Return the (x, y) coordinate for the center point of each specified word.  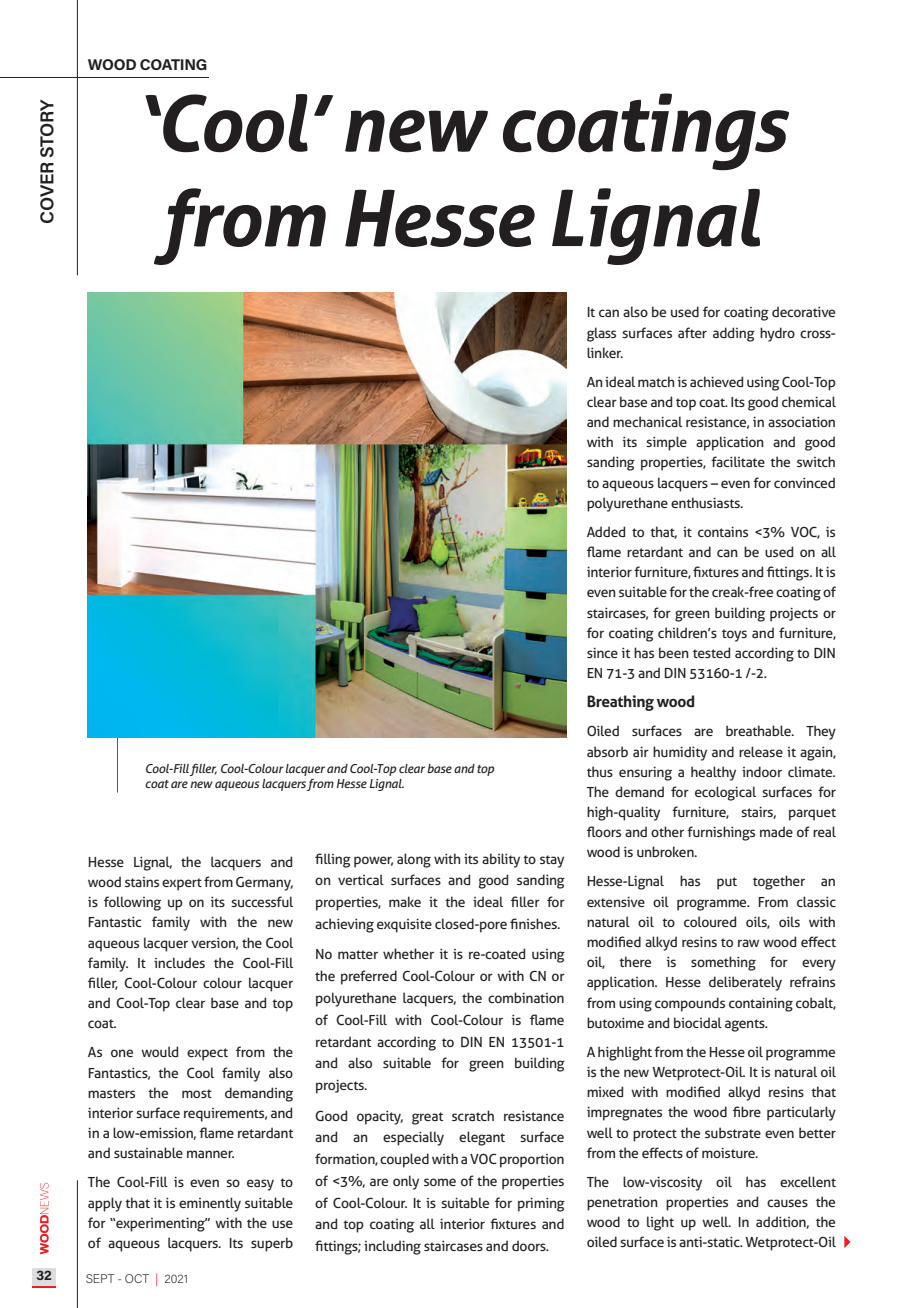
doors (530, 1245)
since (602, 653)
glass (601, 334)
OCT (137, 1278)
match (656, 381)
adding (734, 334)
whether (408, 953)
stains (142, 882)
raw (748, 943)
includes (179, 962)
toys (734, 635)
